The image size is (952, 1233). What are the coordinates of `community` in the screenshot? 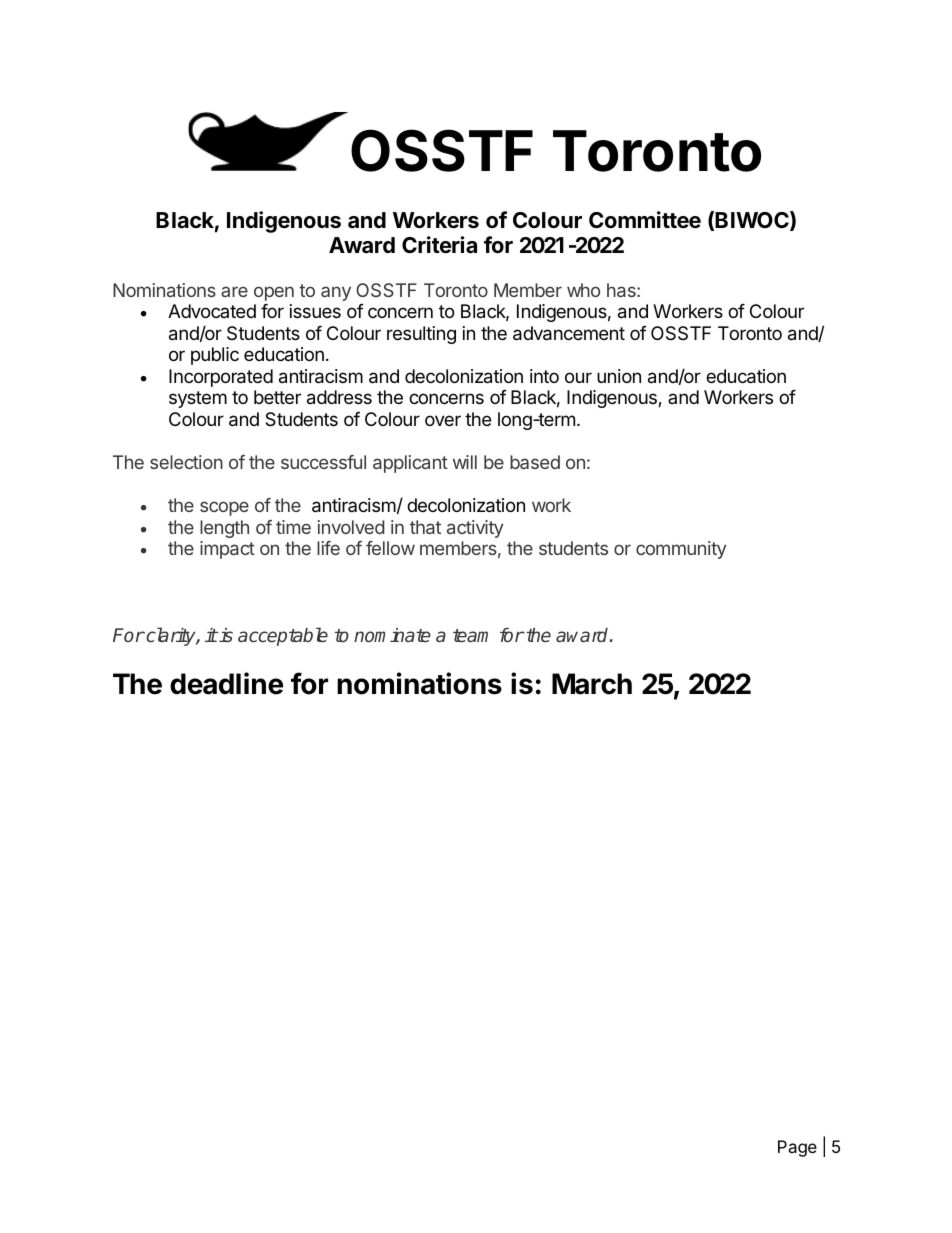 It's located at (681, 550).
